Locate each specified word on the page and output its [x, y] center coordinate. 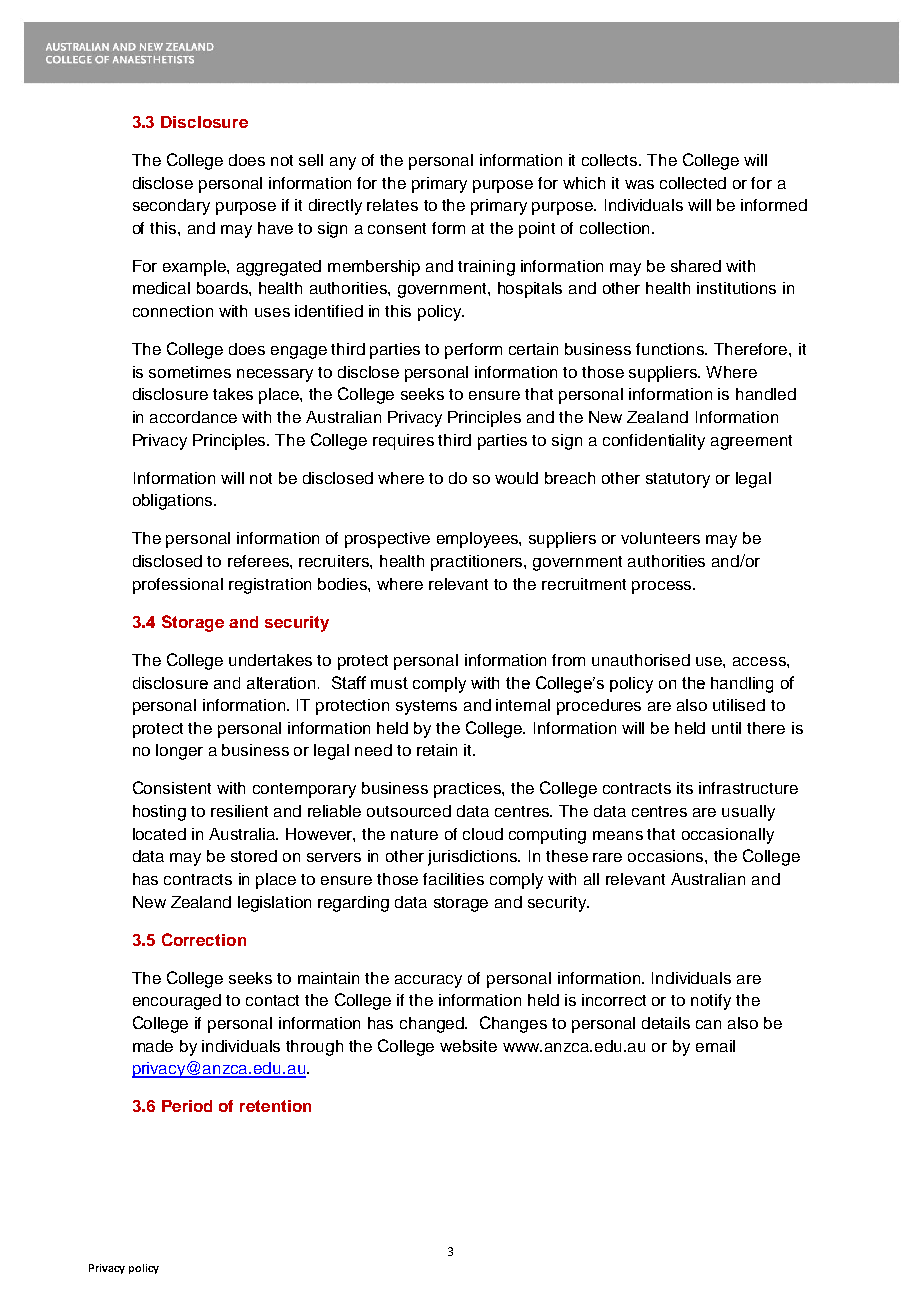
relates [392, 205]
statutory [678, 480]
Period [187, 1106]
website [468, 1046]
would [516, 478]
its [685, 788]
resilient [239, 811]
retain [437, 750]
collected [693, 183]
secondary [171, 207]
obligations [174, 502]
